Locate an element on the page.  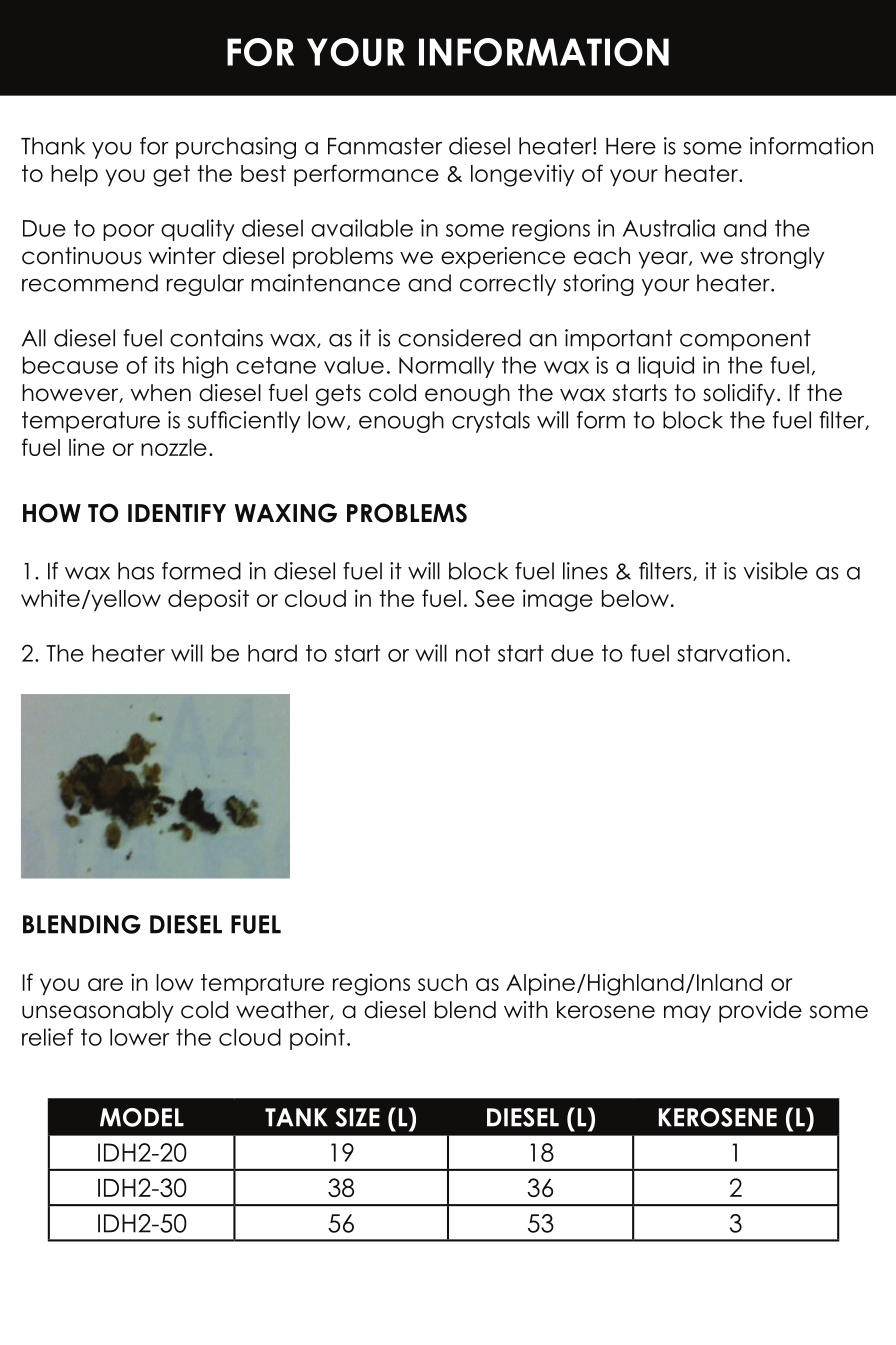
may is located at coordinates (687, 1014).
